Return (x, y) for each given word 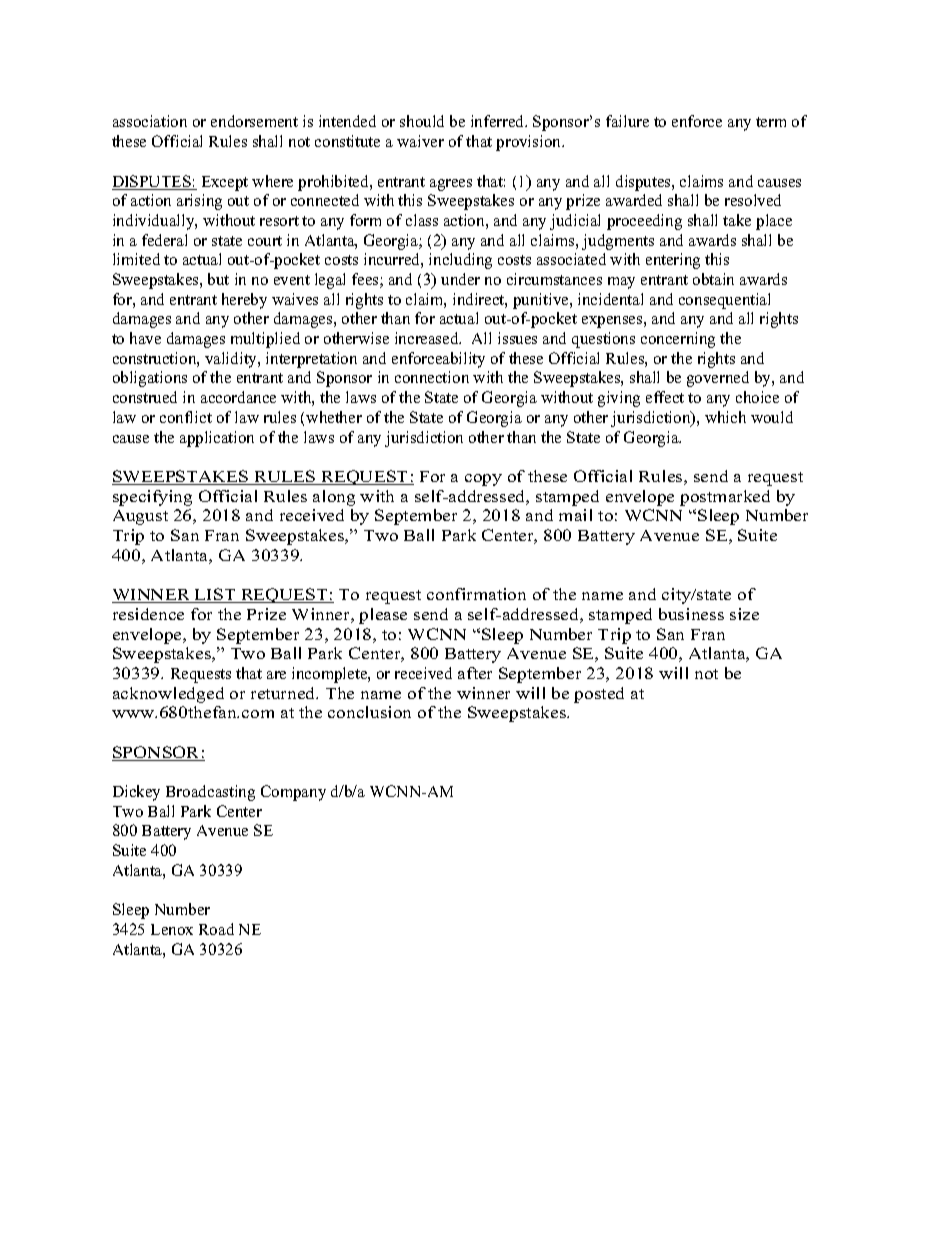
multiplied (265, 340)
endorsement (254, 121)
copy (483, 480)
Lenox (172, 929)
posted (599, 695)
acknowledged (168, 695)
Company (293, 793)
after (475, 673)
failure (627, 121)
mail (575, 515)
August (140, 517)
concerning (678, 340)
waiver (420, 141)
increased (428, 338)
